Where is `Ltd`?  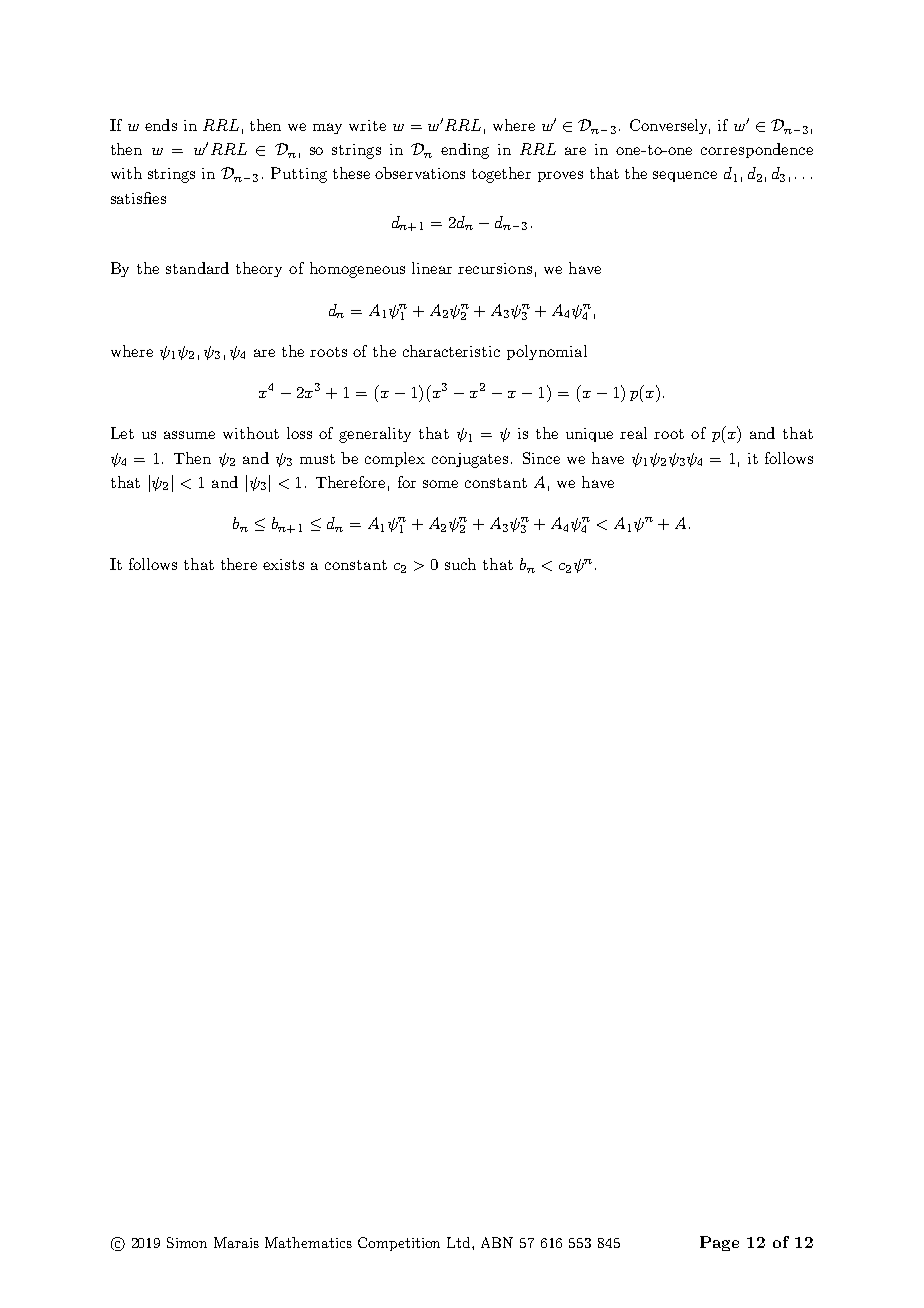
Ltd is located at coordinates (460, 1242).
